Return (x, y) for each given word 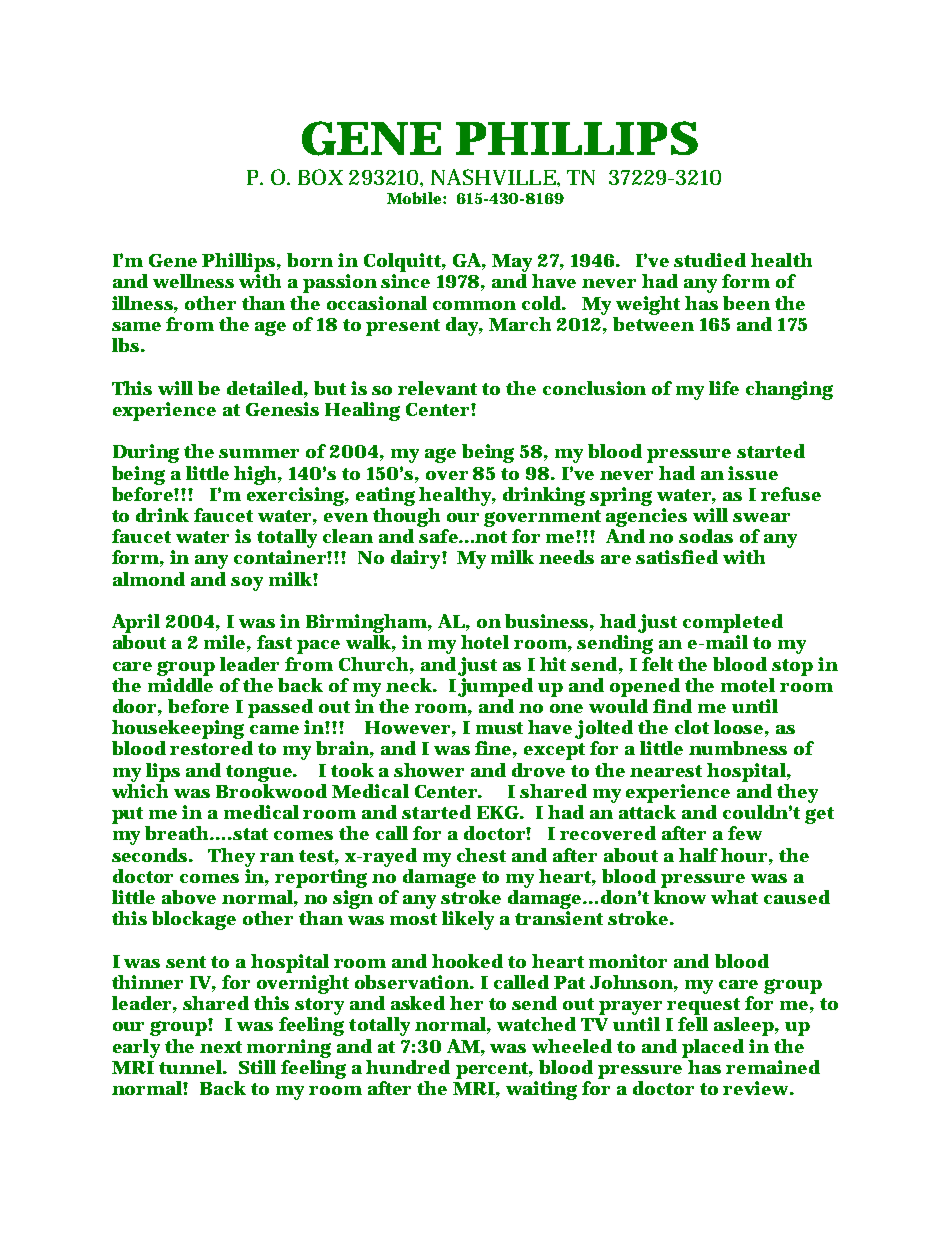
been (746, 303)
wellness (193, 281)
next (221, 1047)
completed (733, 623)
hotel (485, 642)
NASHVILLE (493, 177)
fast (274, 642)
